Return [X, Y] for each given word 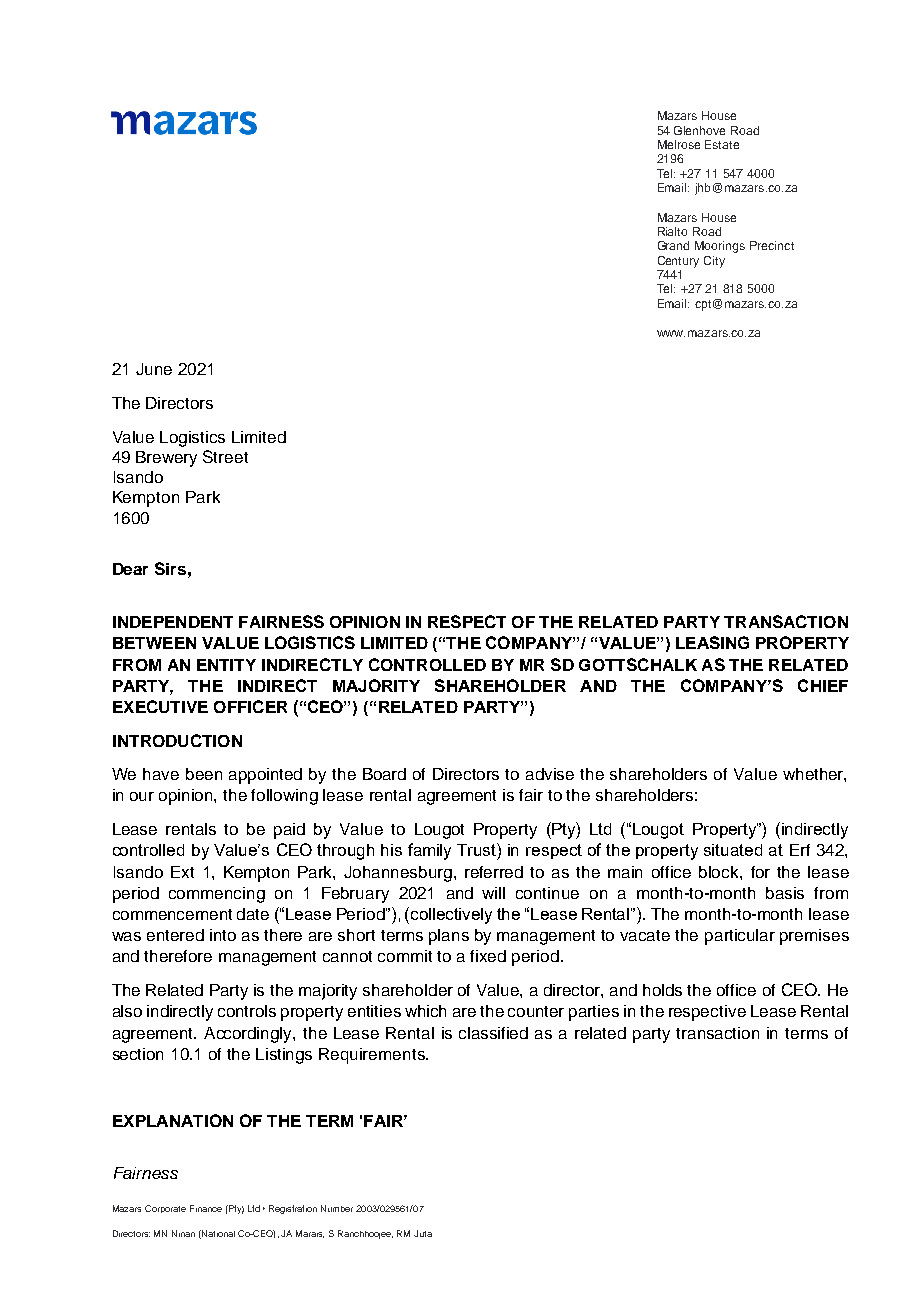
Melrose [679, 144]
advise [550, 774]
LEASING [712, 642]
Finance [206, 1208]
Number [337, 1208]
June [154, 369]
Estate [722, 144]
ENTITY [226, 665]
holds [662, 990]
